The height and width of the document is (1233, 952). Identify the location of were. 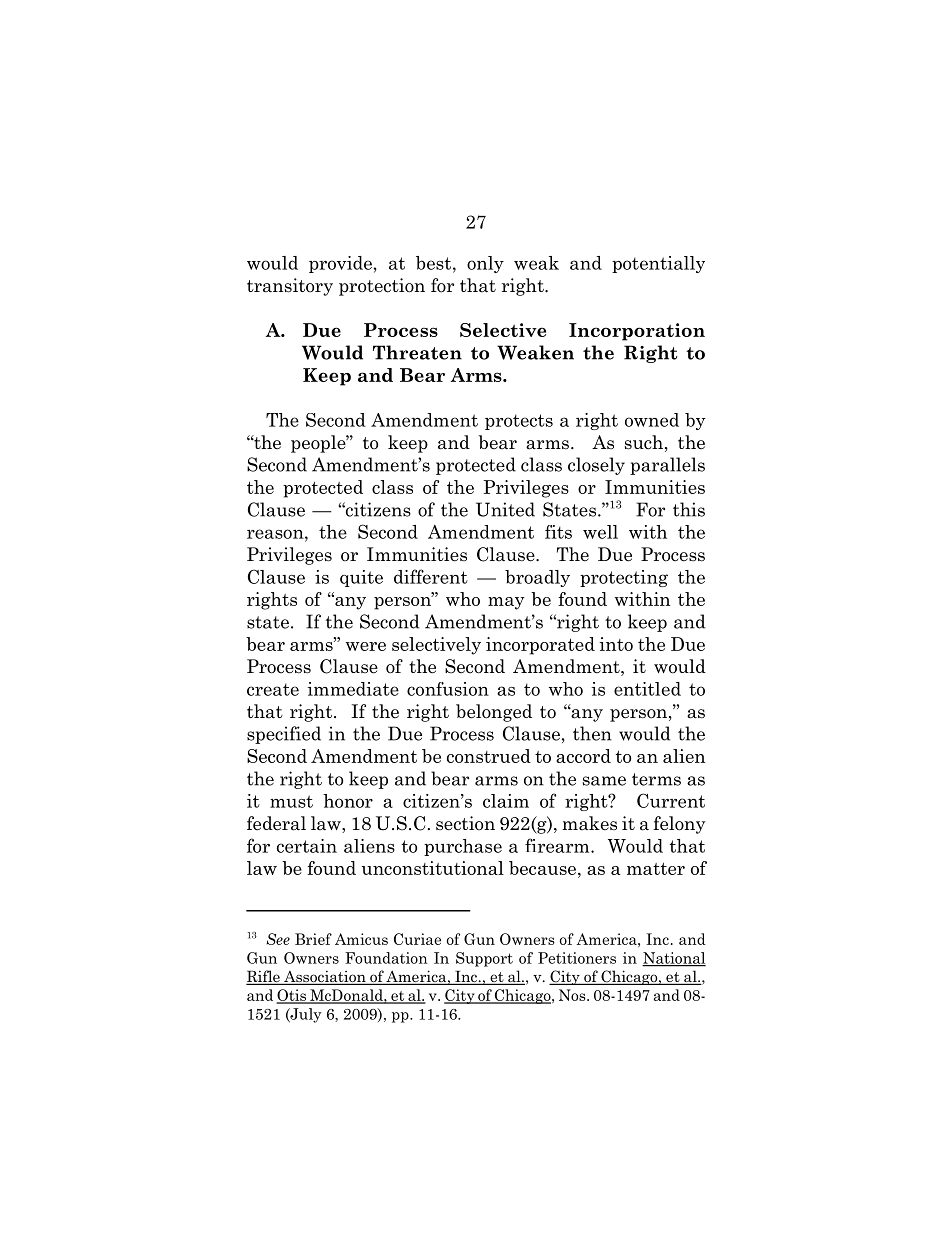
(366, 646).
